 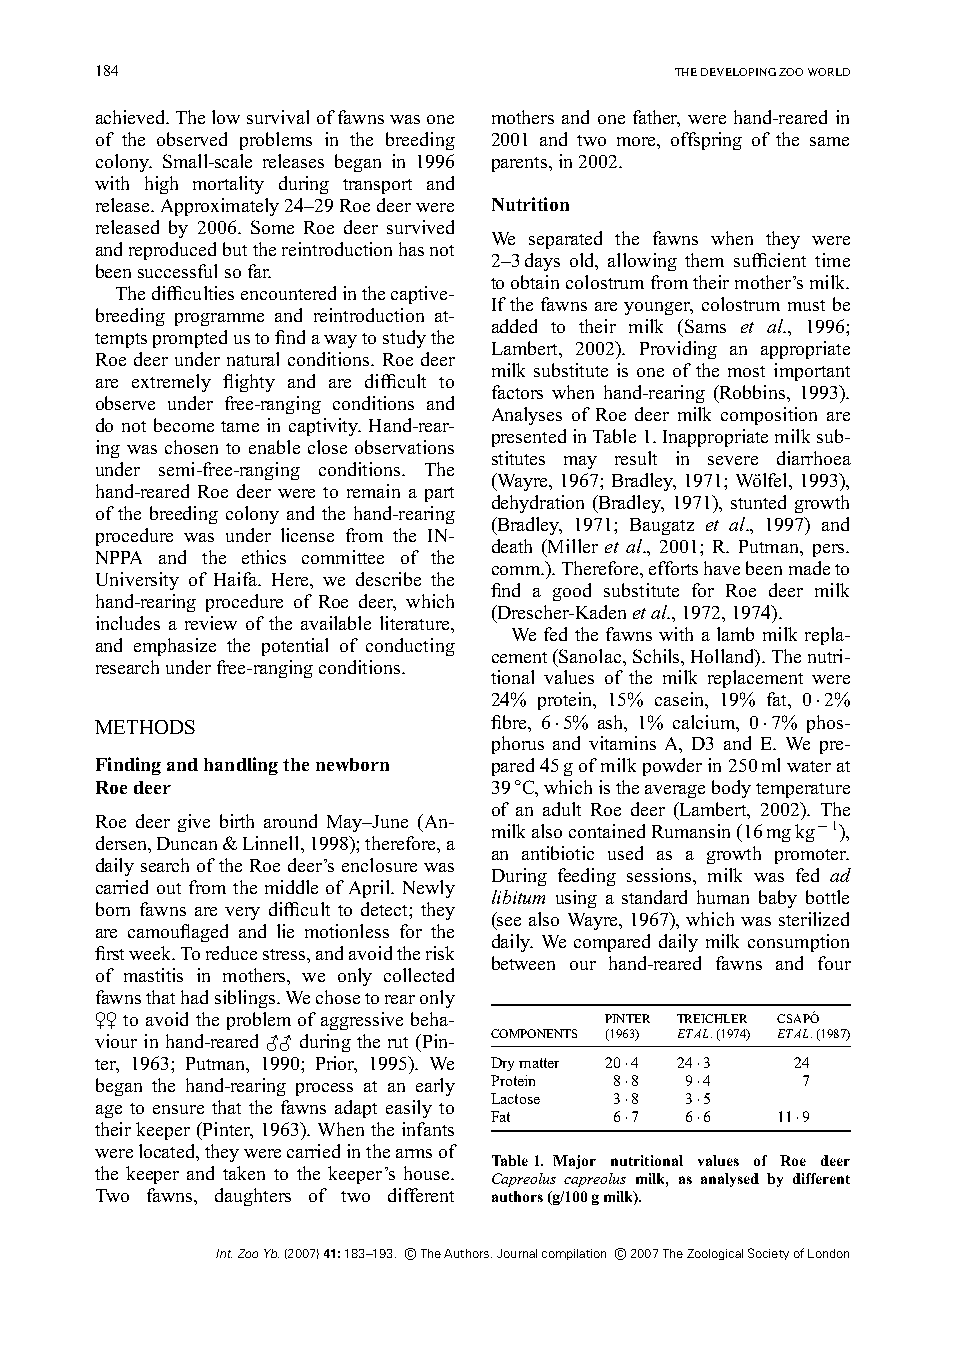 I want to click on conducting, so click(x=410, y=647).
